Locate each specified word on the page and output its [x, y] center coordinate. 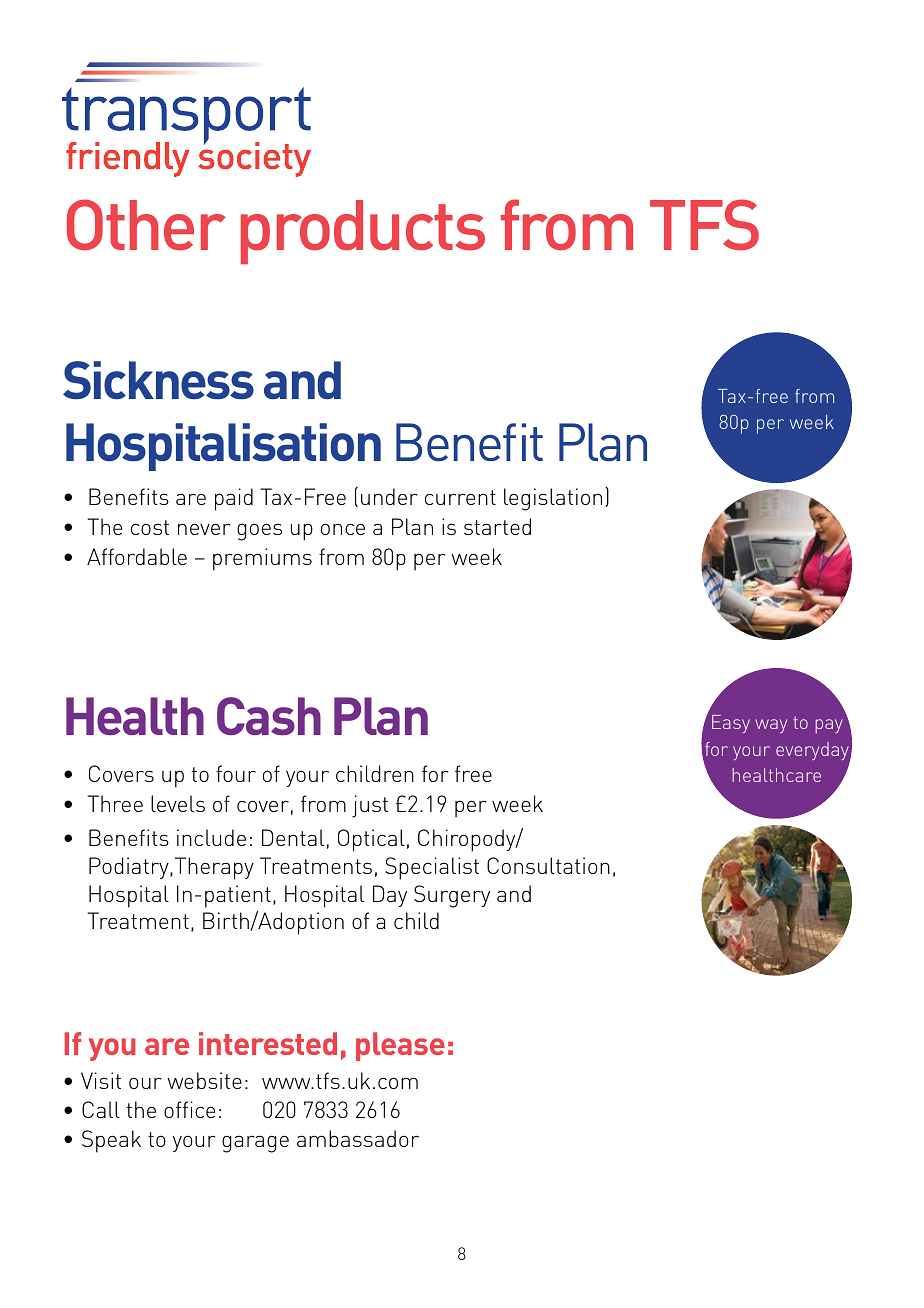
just [370, 806]
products [363, 232]
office [189, 1109]
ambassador [358, 1138]
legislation [553, 499]
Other [146, 225]
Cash [269, 716]
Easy [731, 724]
